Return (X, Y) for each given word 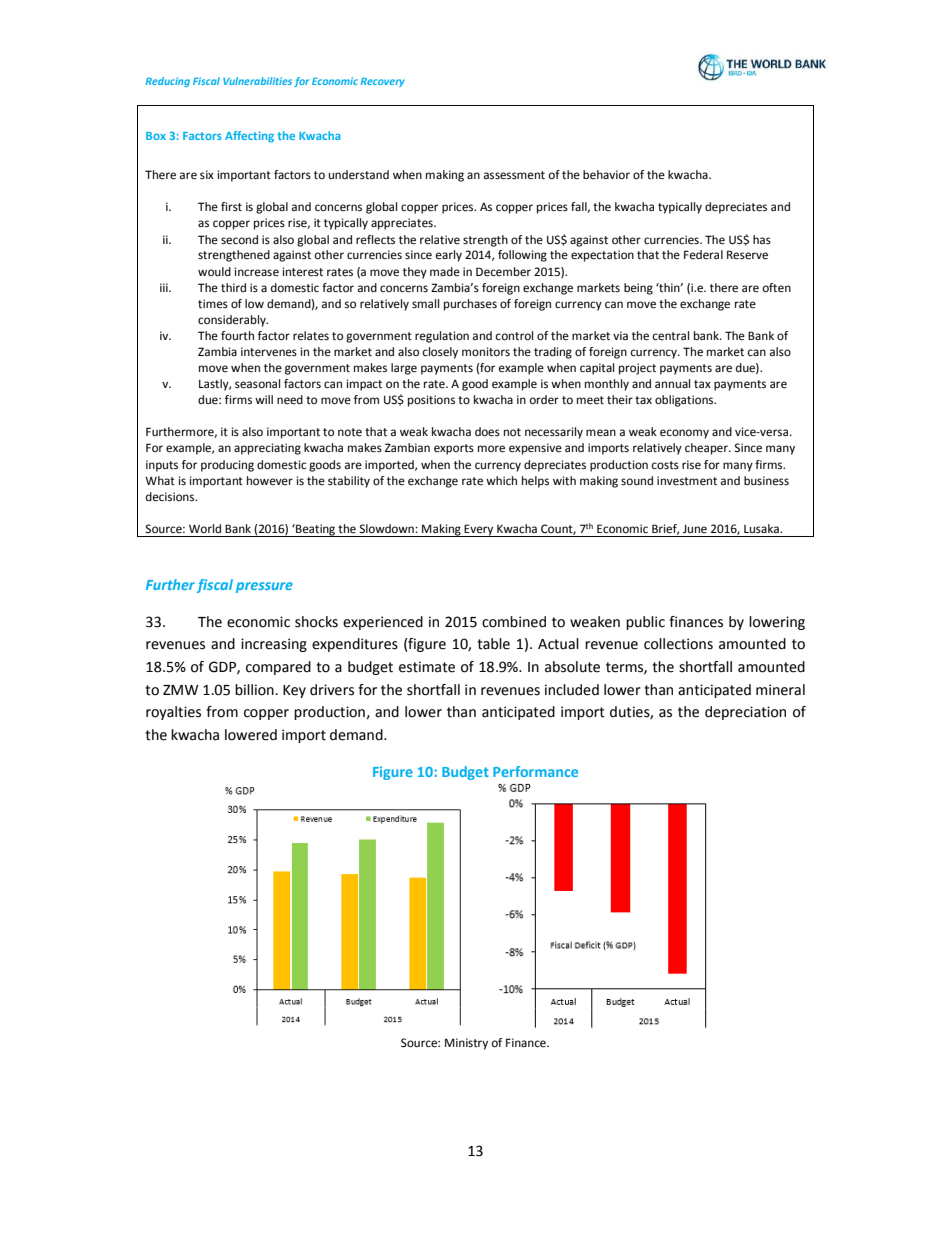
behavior (606, 175)
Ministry (466, 1044)
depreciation (745, 713)
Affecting (249, 137)
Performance (535, 771)
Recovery (383, 82)
